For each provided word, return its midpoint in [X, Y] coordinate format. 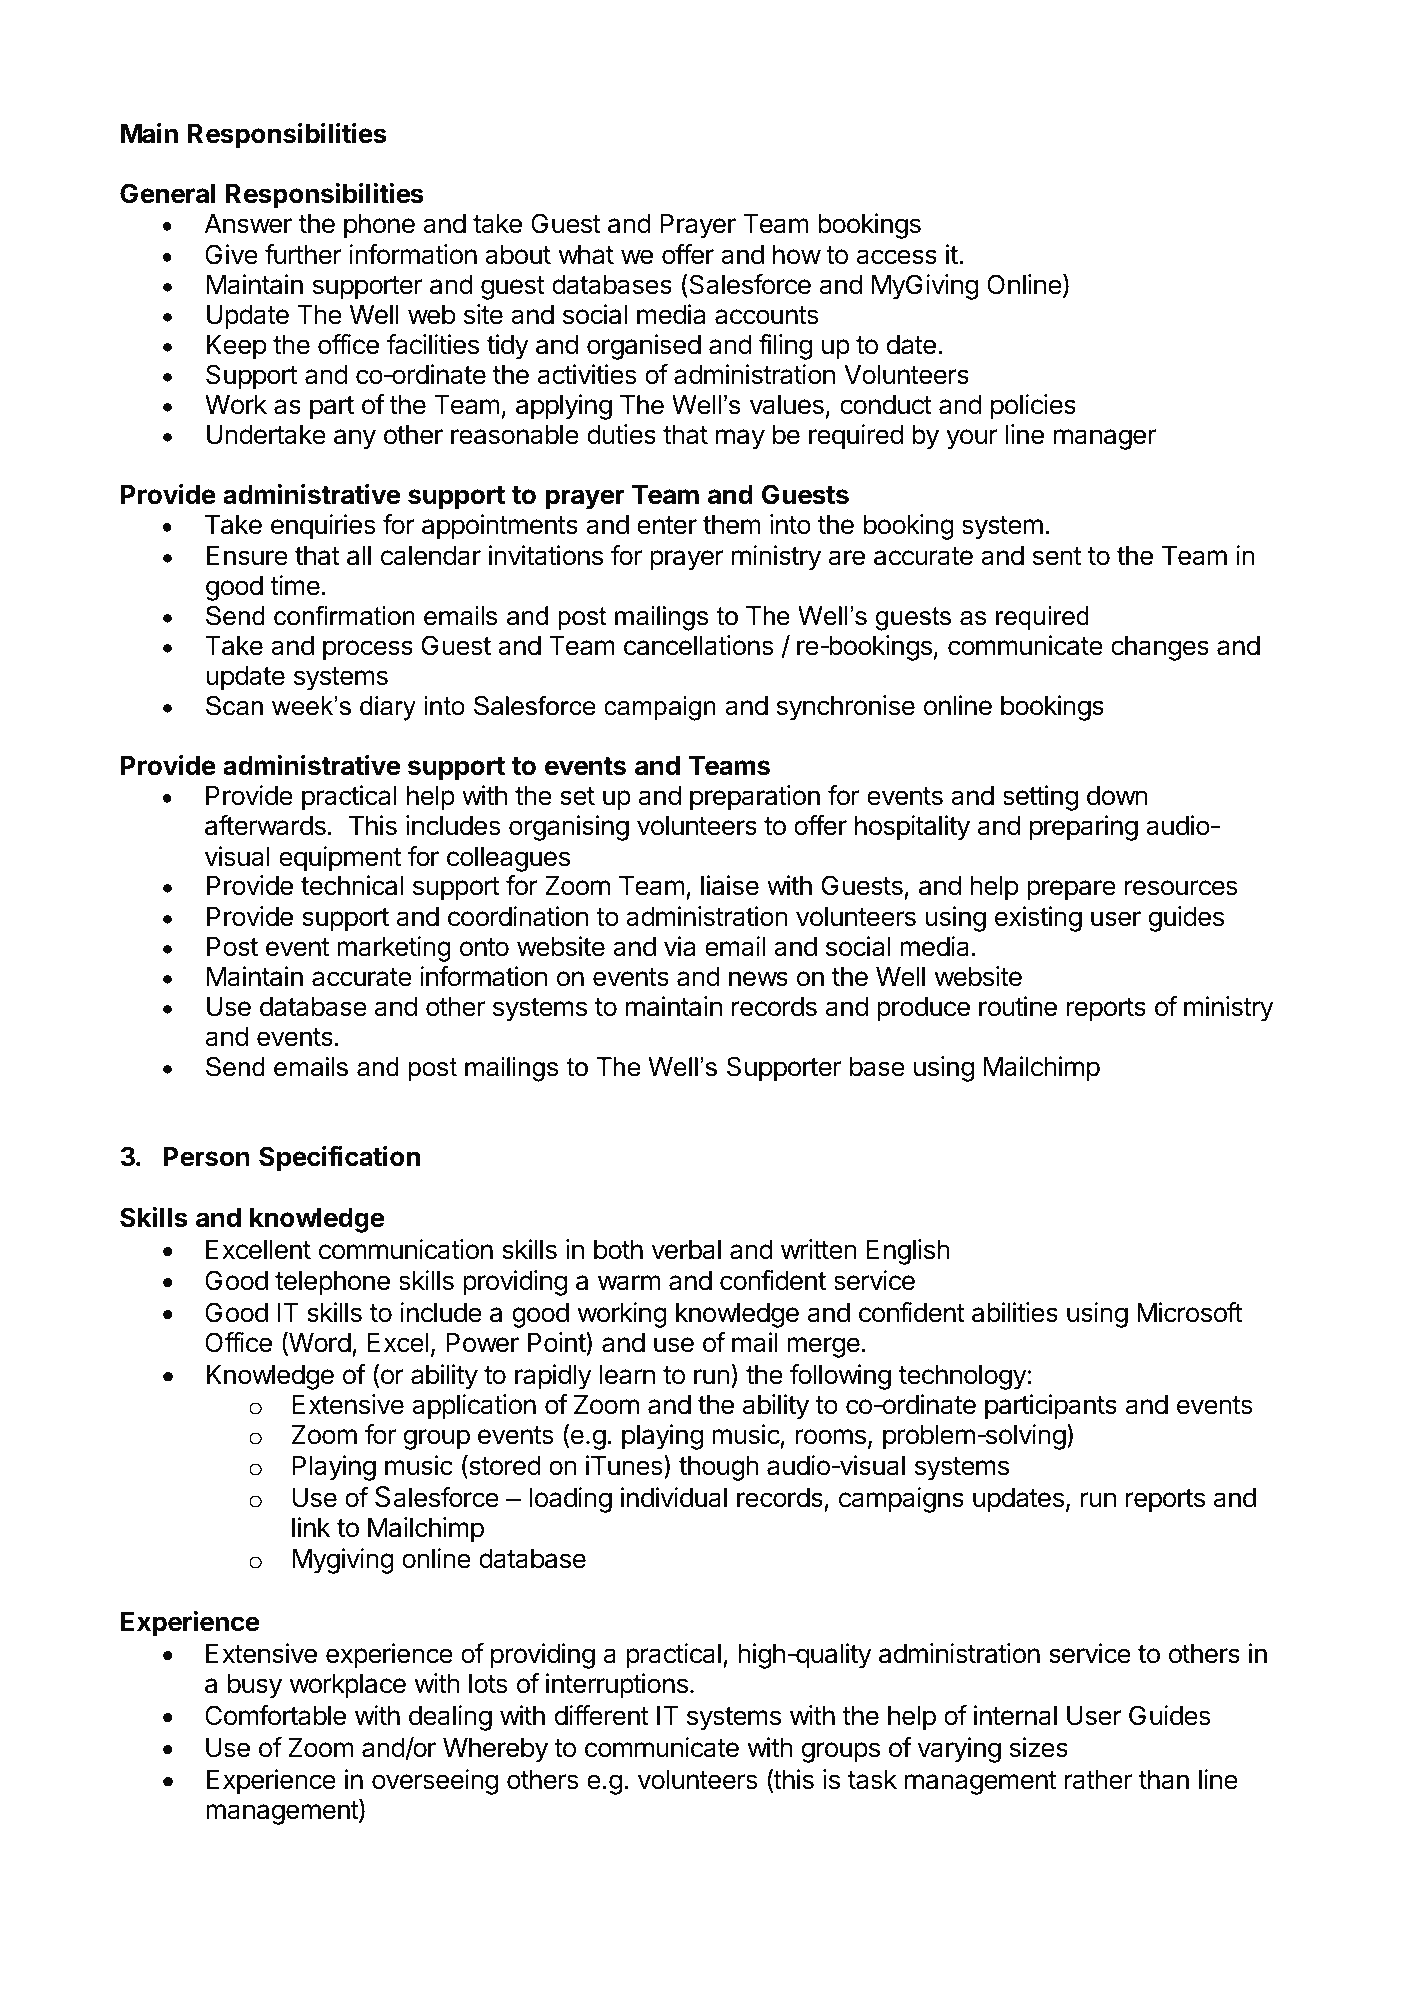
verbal [686, 1250]
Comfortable [275, 1715]
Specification [339, 1159]
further [303, 254]
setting [1040, 798]
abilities [1015, 1312]
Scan [234, 706]
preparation [755, 798]
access [897, 257]
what [586, 255]
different [602, 1715]
